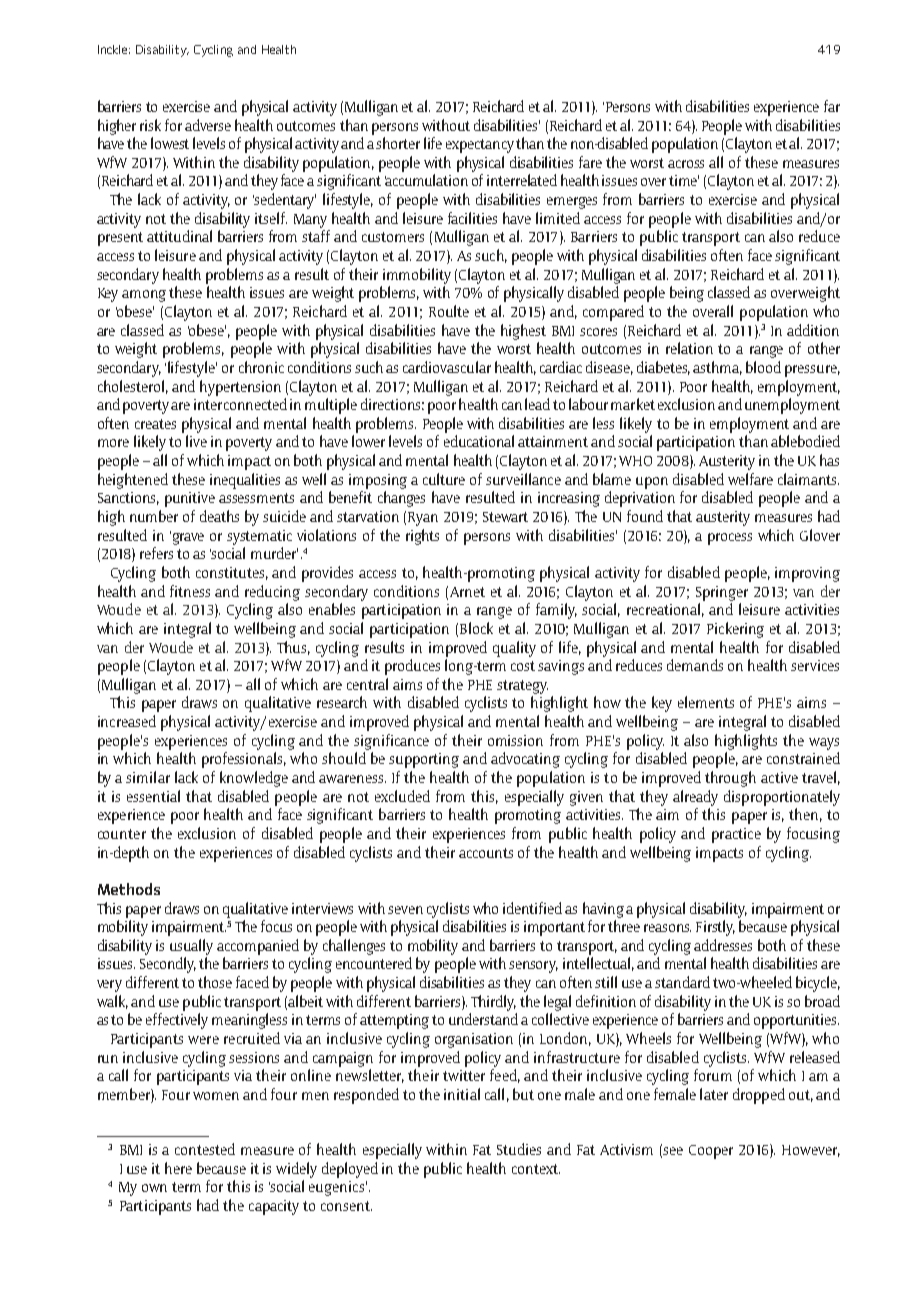  Describe the element at coordinates (424, 760) in the document. I see `supporting` at that location.
